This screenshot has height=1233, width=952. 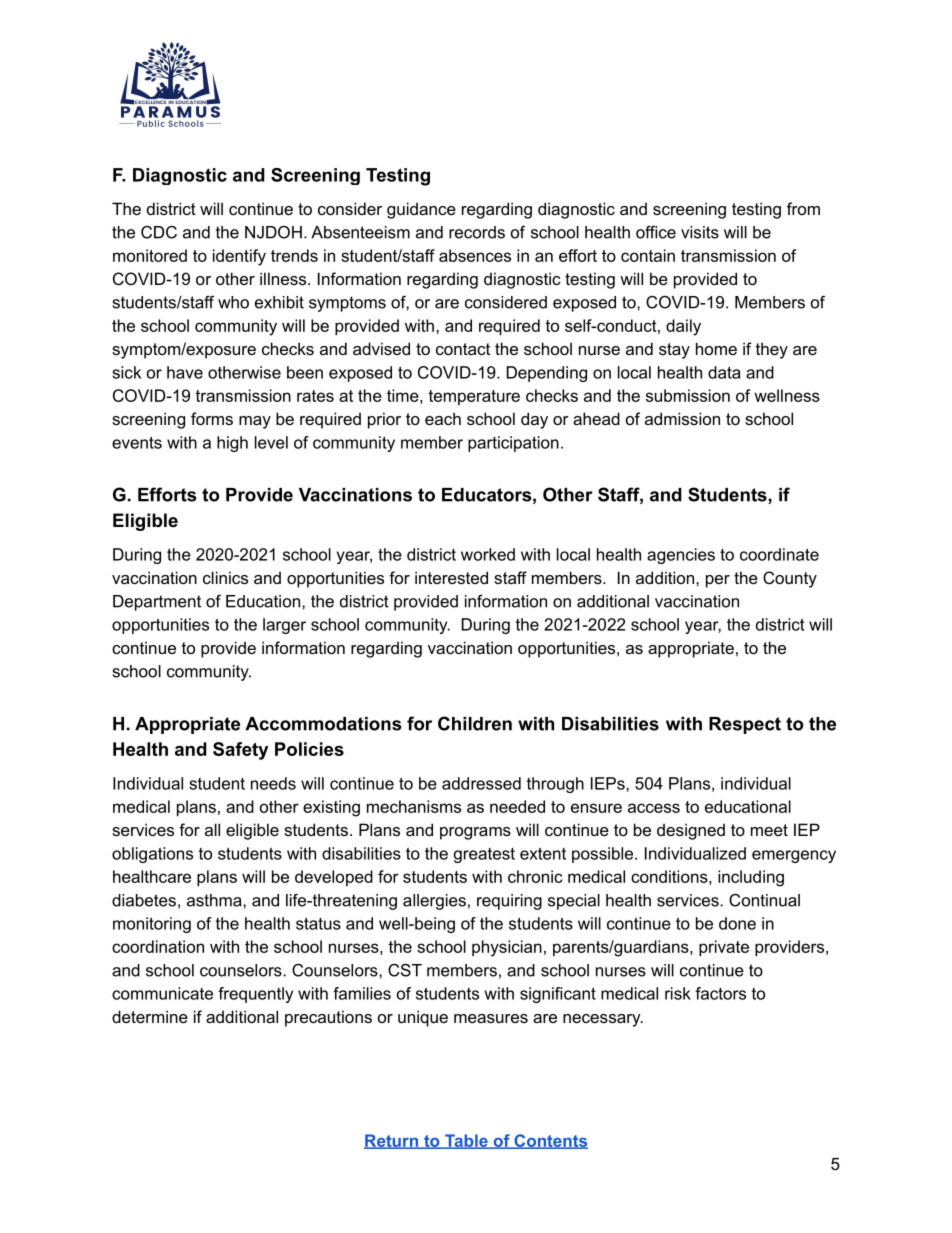 What do you see at coordinates (477, 232) in the screenshot?
I see `records` at bounding box center [477, 232].
